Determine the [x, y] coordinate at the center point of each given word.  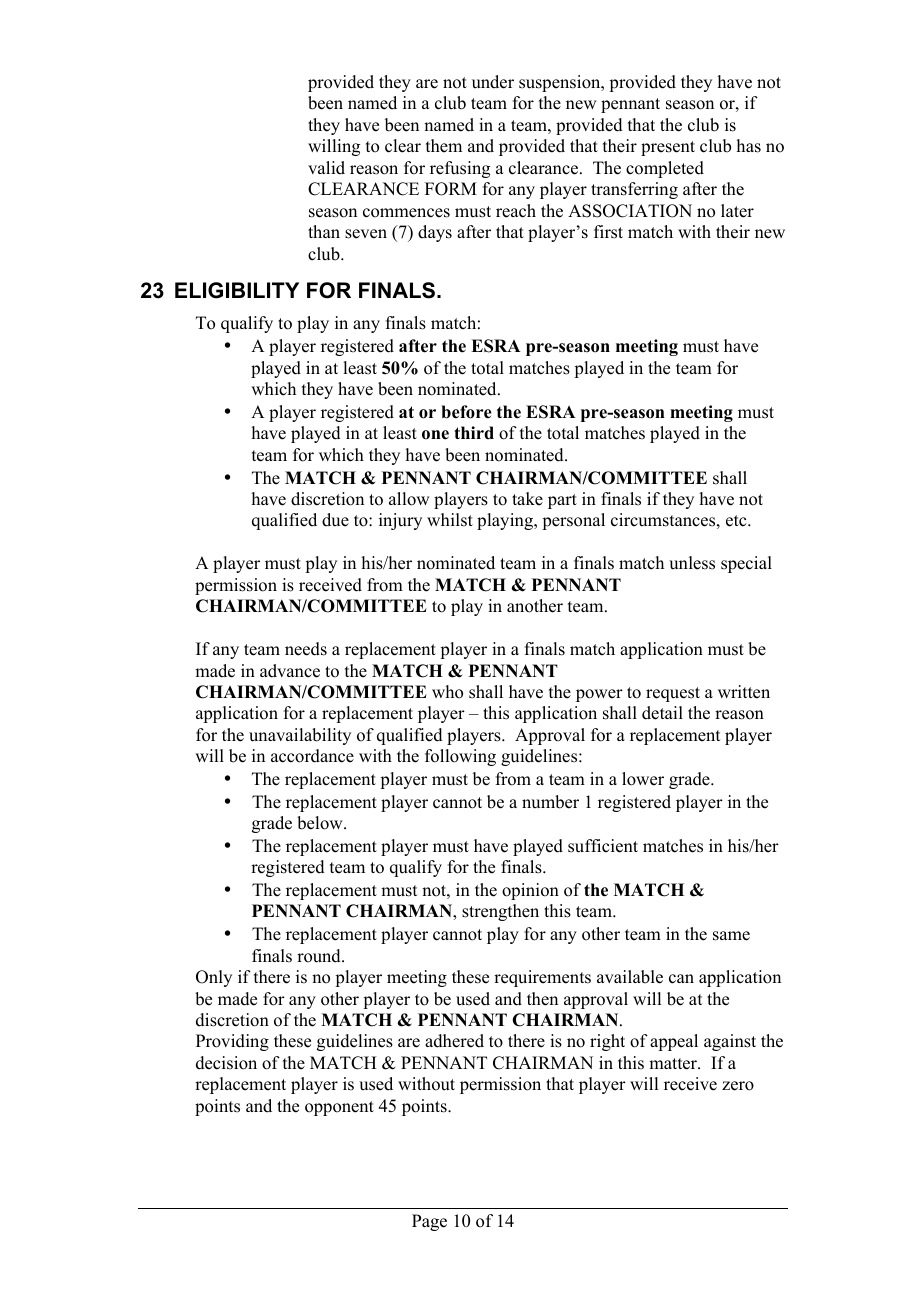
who [447, 692]
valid [326, 168]
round [320, 956]
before [466, 412]
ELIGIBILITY [237, 290]
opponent [339, 1108]
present [668, 148]
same [731, 936]
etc [737, 521]
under [493, 82]
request [673, 694]
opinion [530, 891]
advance [290, 671]
